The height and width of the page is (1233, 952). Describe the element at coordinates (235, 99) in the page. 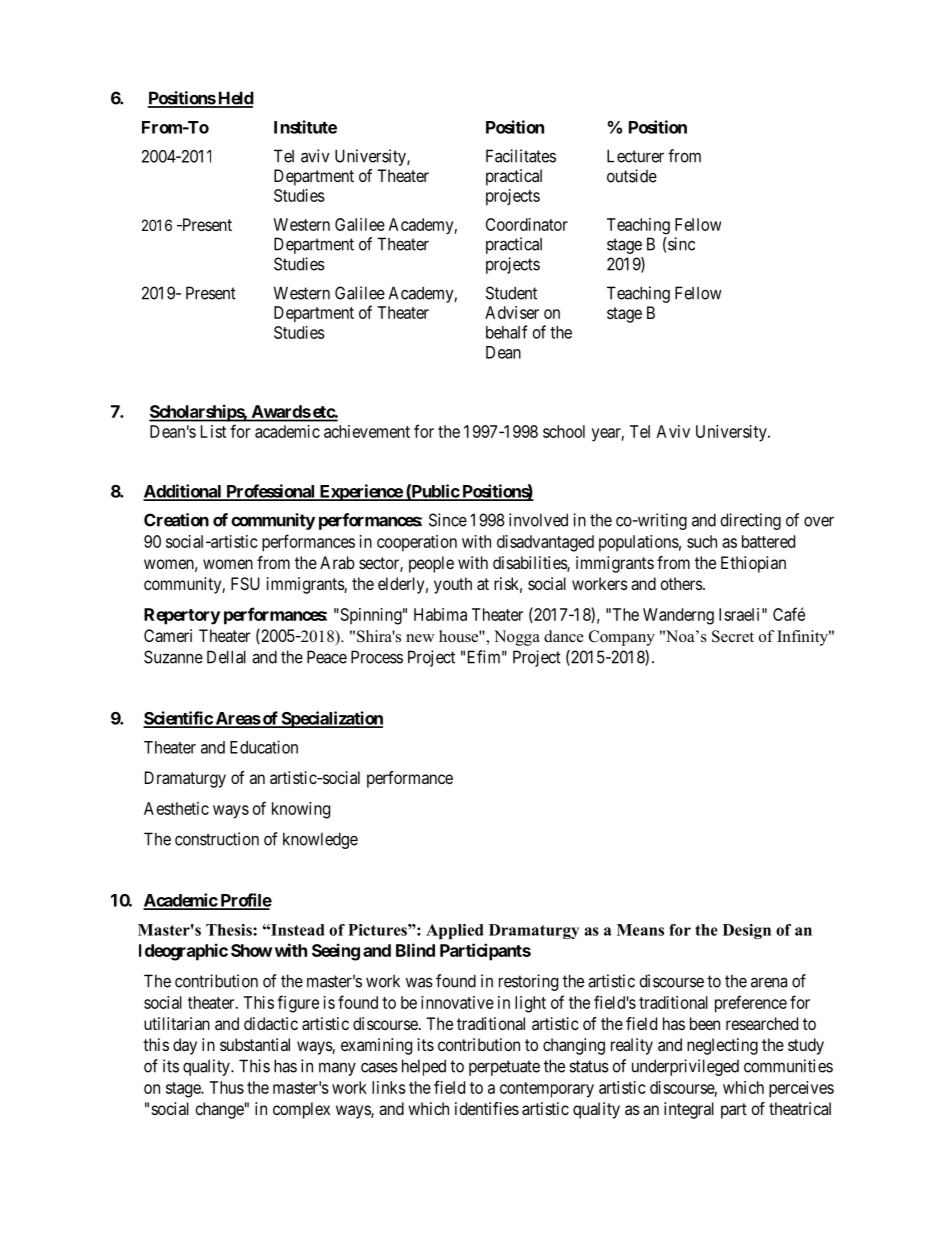

I see `Held` at that location.
